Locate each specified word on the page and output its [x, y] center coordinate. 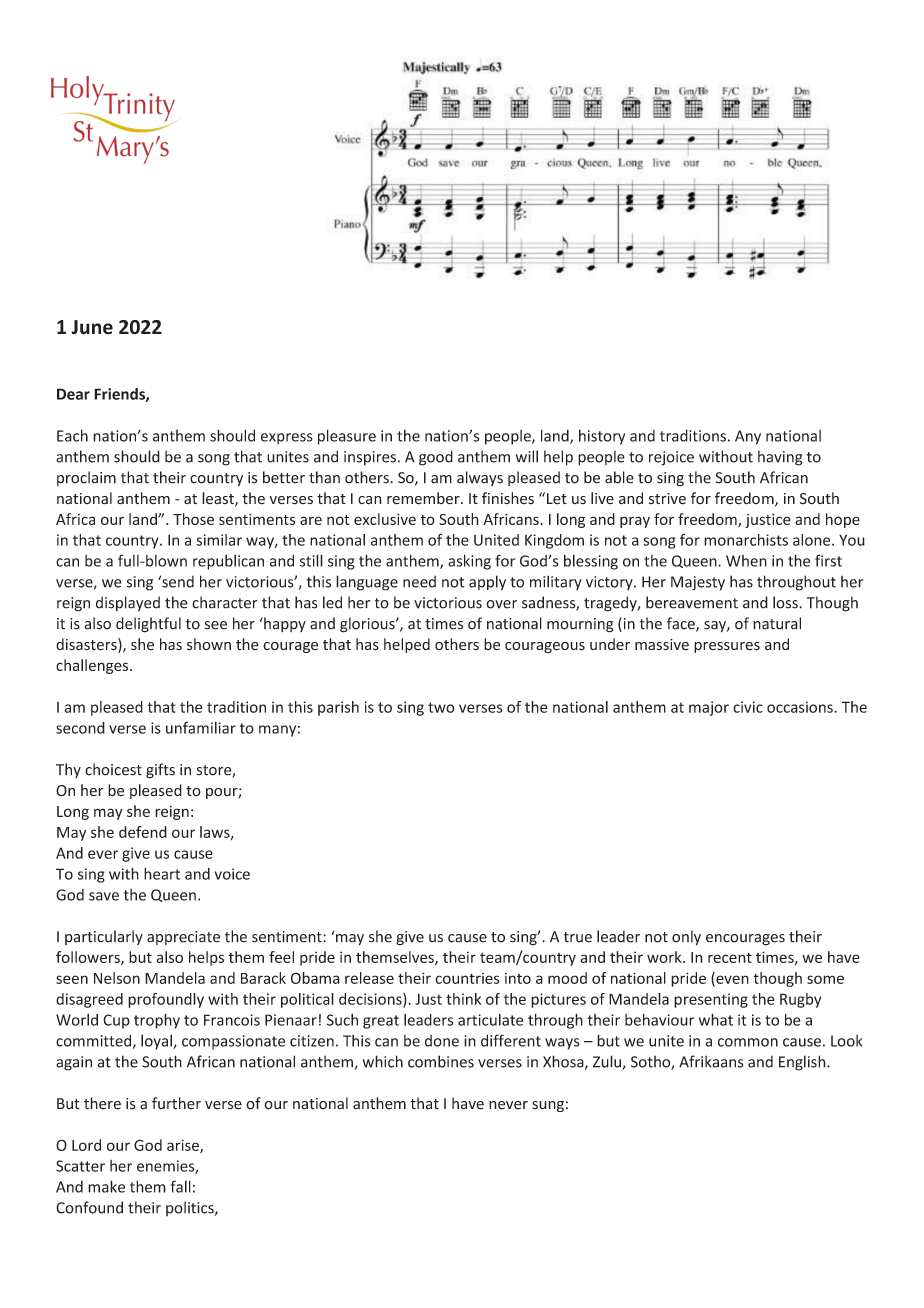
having [780, 458]
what [716, 1019]
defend [143, 832]
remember [424, 498]
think [463, 999]
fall [181, 1186]
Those [193, 519]
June [92, 327]
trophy [157, 1021]
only [686, 938]
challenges [93, 666]
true [578, 937]
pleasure [347, 437]
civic [748, 707]
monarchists [746, 540]
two [441, 707]
